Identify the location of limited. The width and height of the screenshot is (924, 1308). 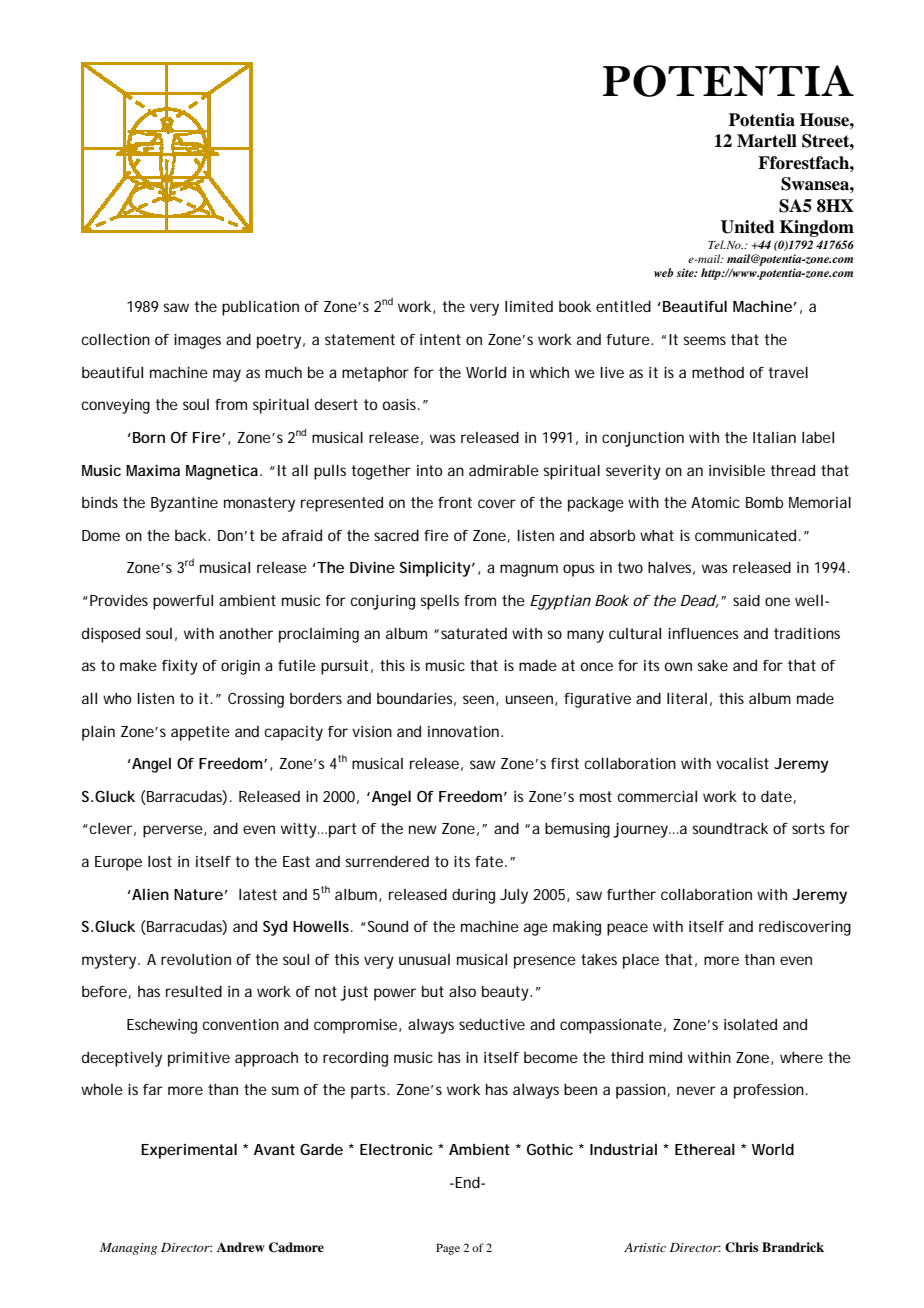
(529, 306).
